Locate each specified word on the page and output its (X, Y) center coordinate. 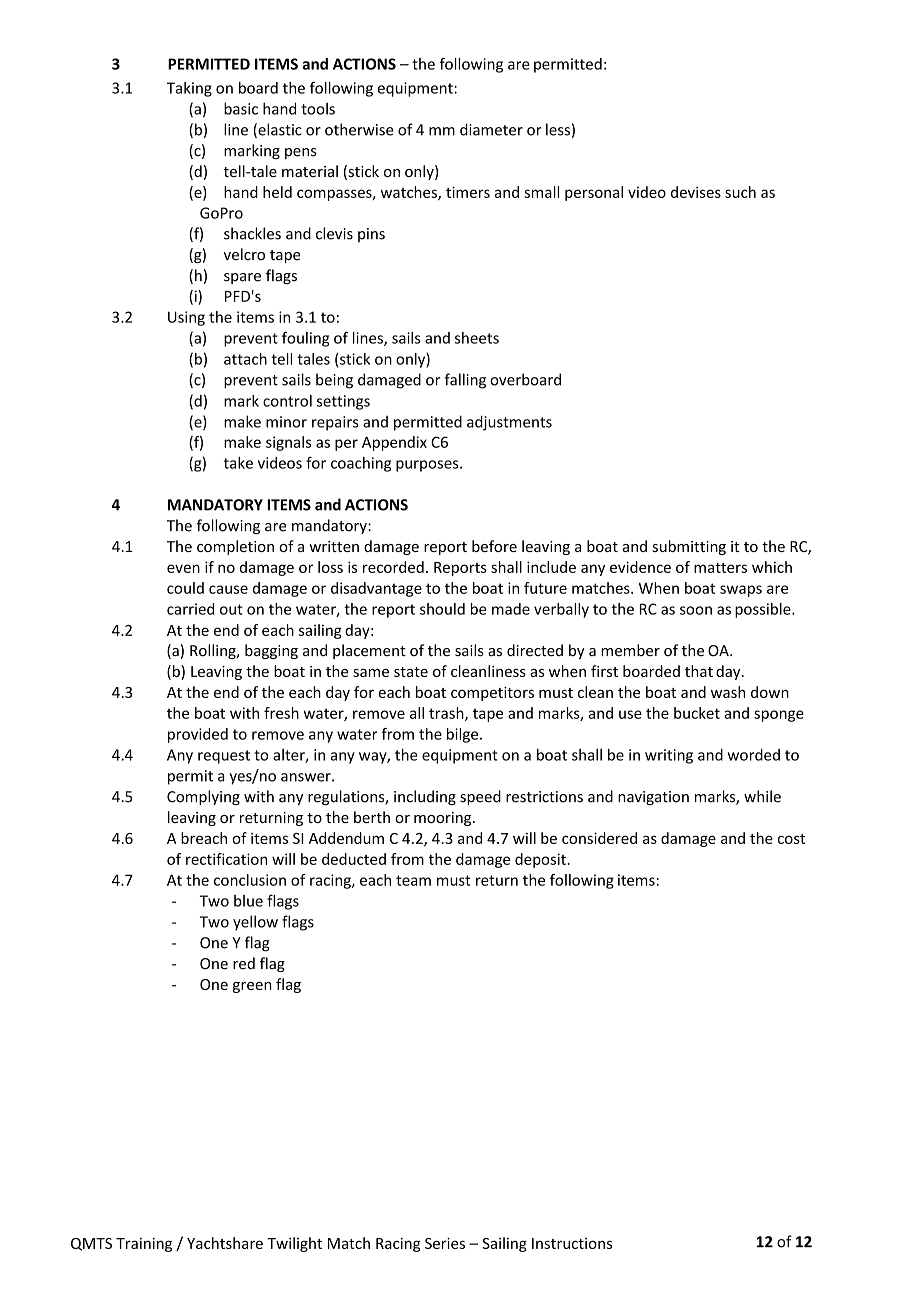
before (494, 546)
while (762, 796)
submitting (689, 547)
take (238, 463)
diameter (491, 129)
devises (696, 192)
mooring (444, 819)
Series (445, 1243)
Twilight (294, 1244)
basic (241, 108)
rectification (226, 859)
